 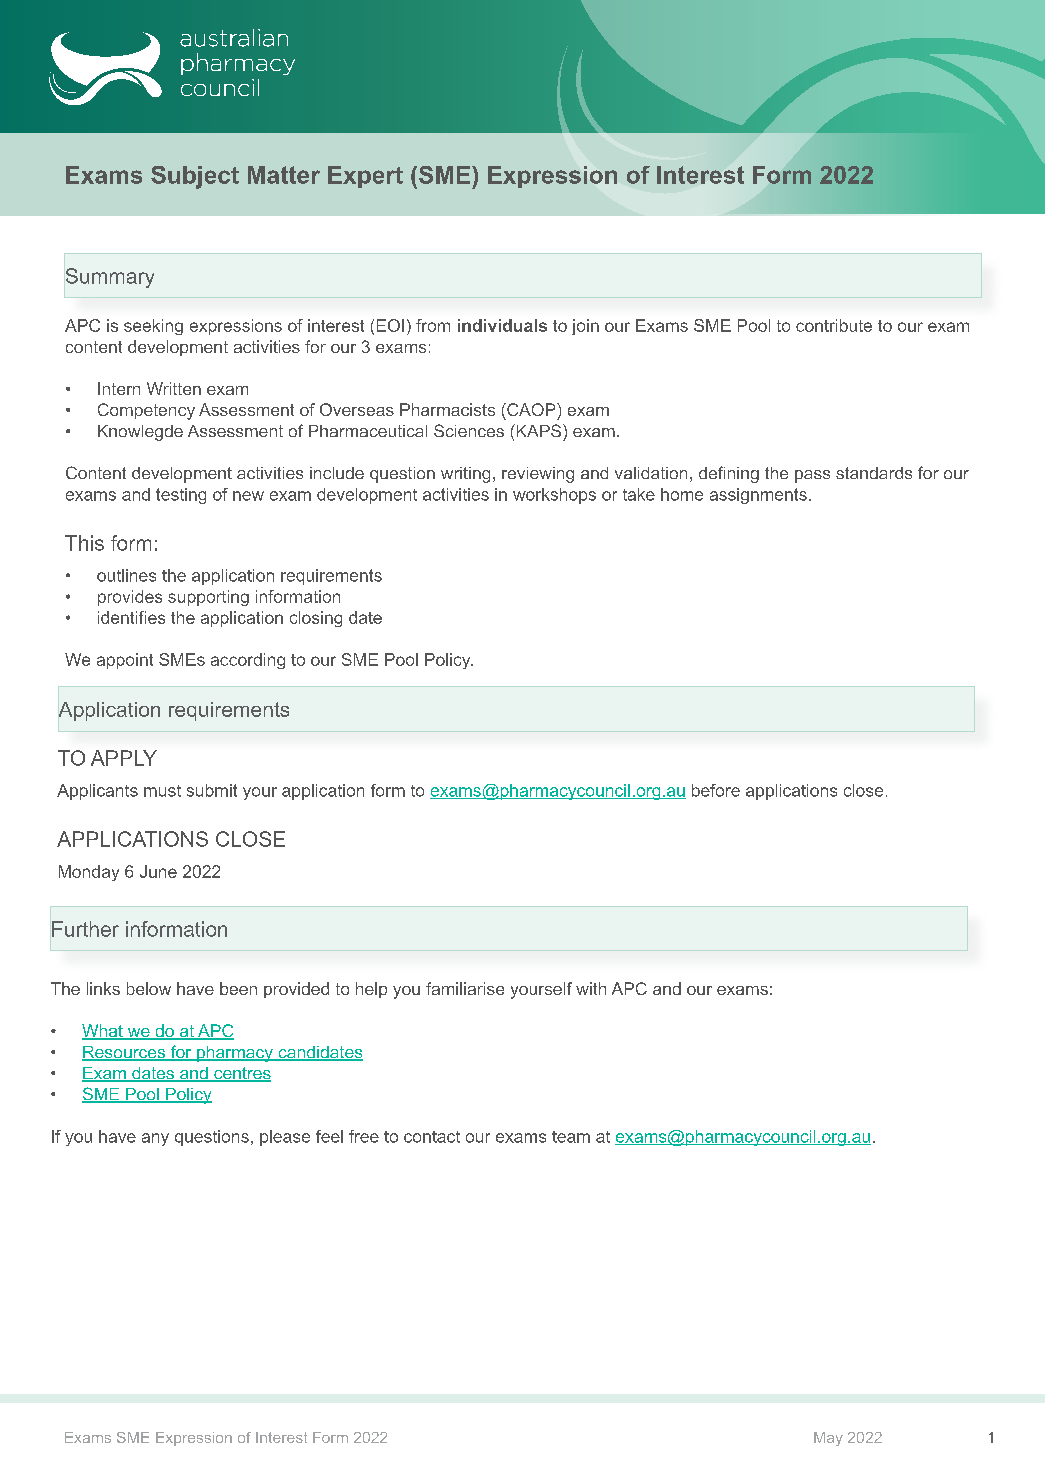 What do you see at coordinates (195, 177) in the screenshot?
I see `Subject` at bounding box center [195, 177].
